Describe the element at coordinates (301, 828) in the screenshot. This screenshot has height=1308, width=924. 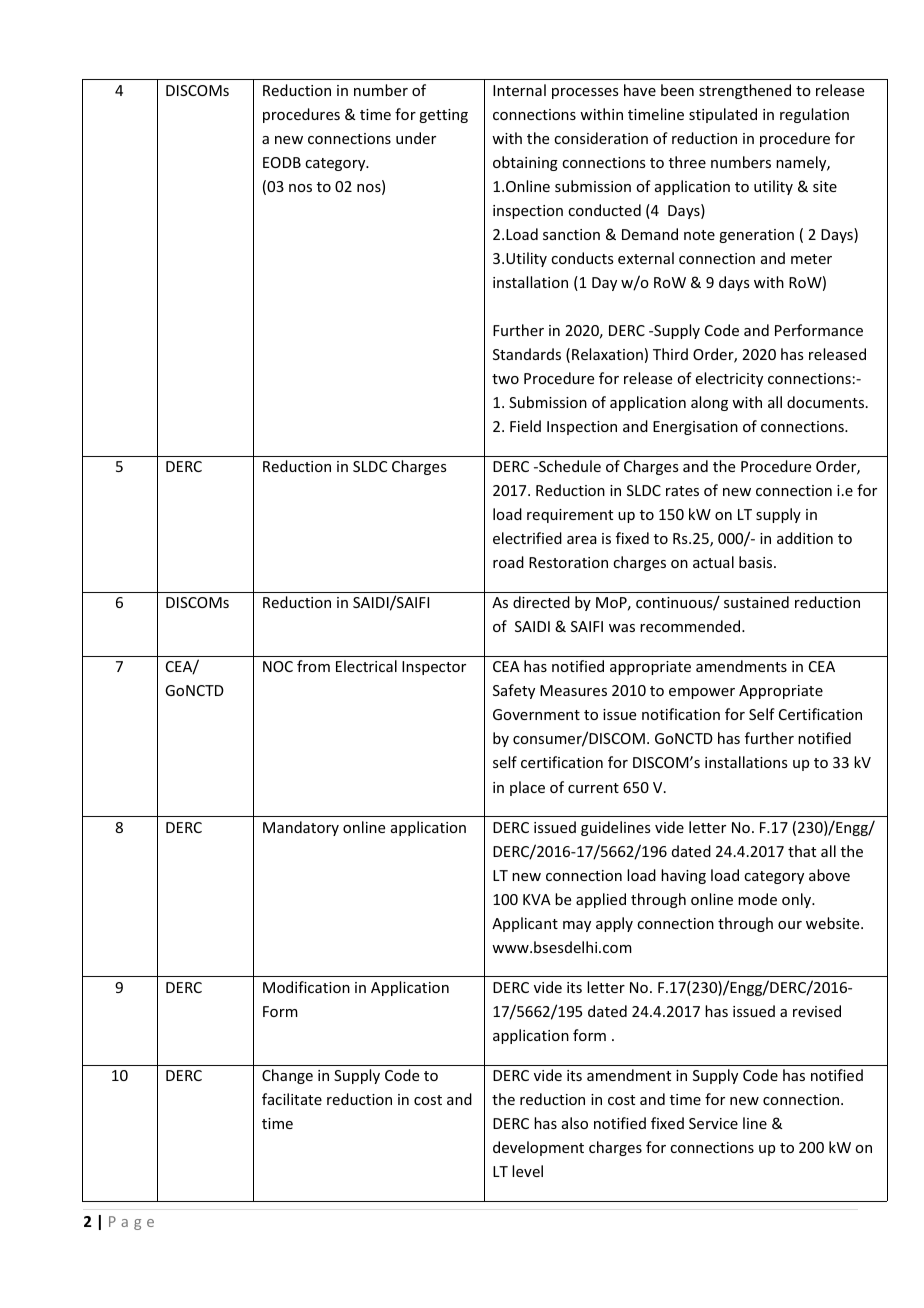
I see `Mandatory` at that location.
